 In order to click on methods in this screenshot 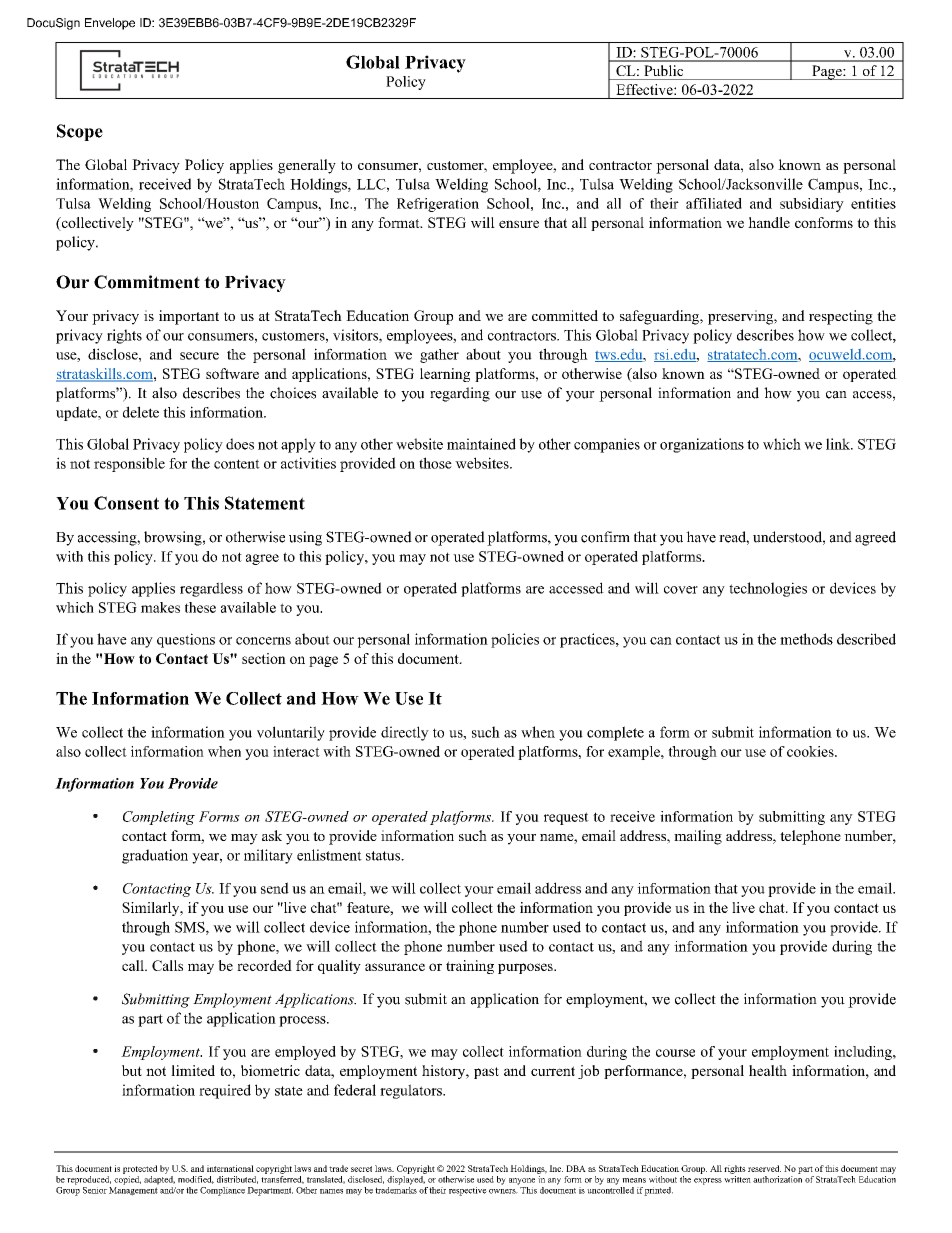, I will do `click(806, 639)`.
